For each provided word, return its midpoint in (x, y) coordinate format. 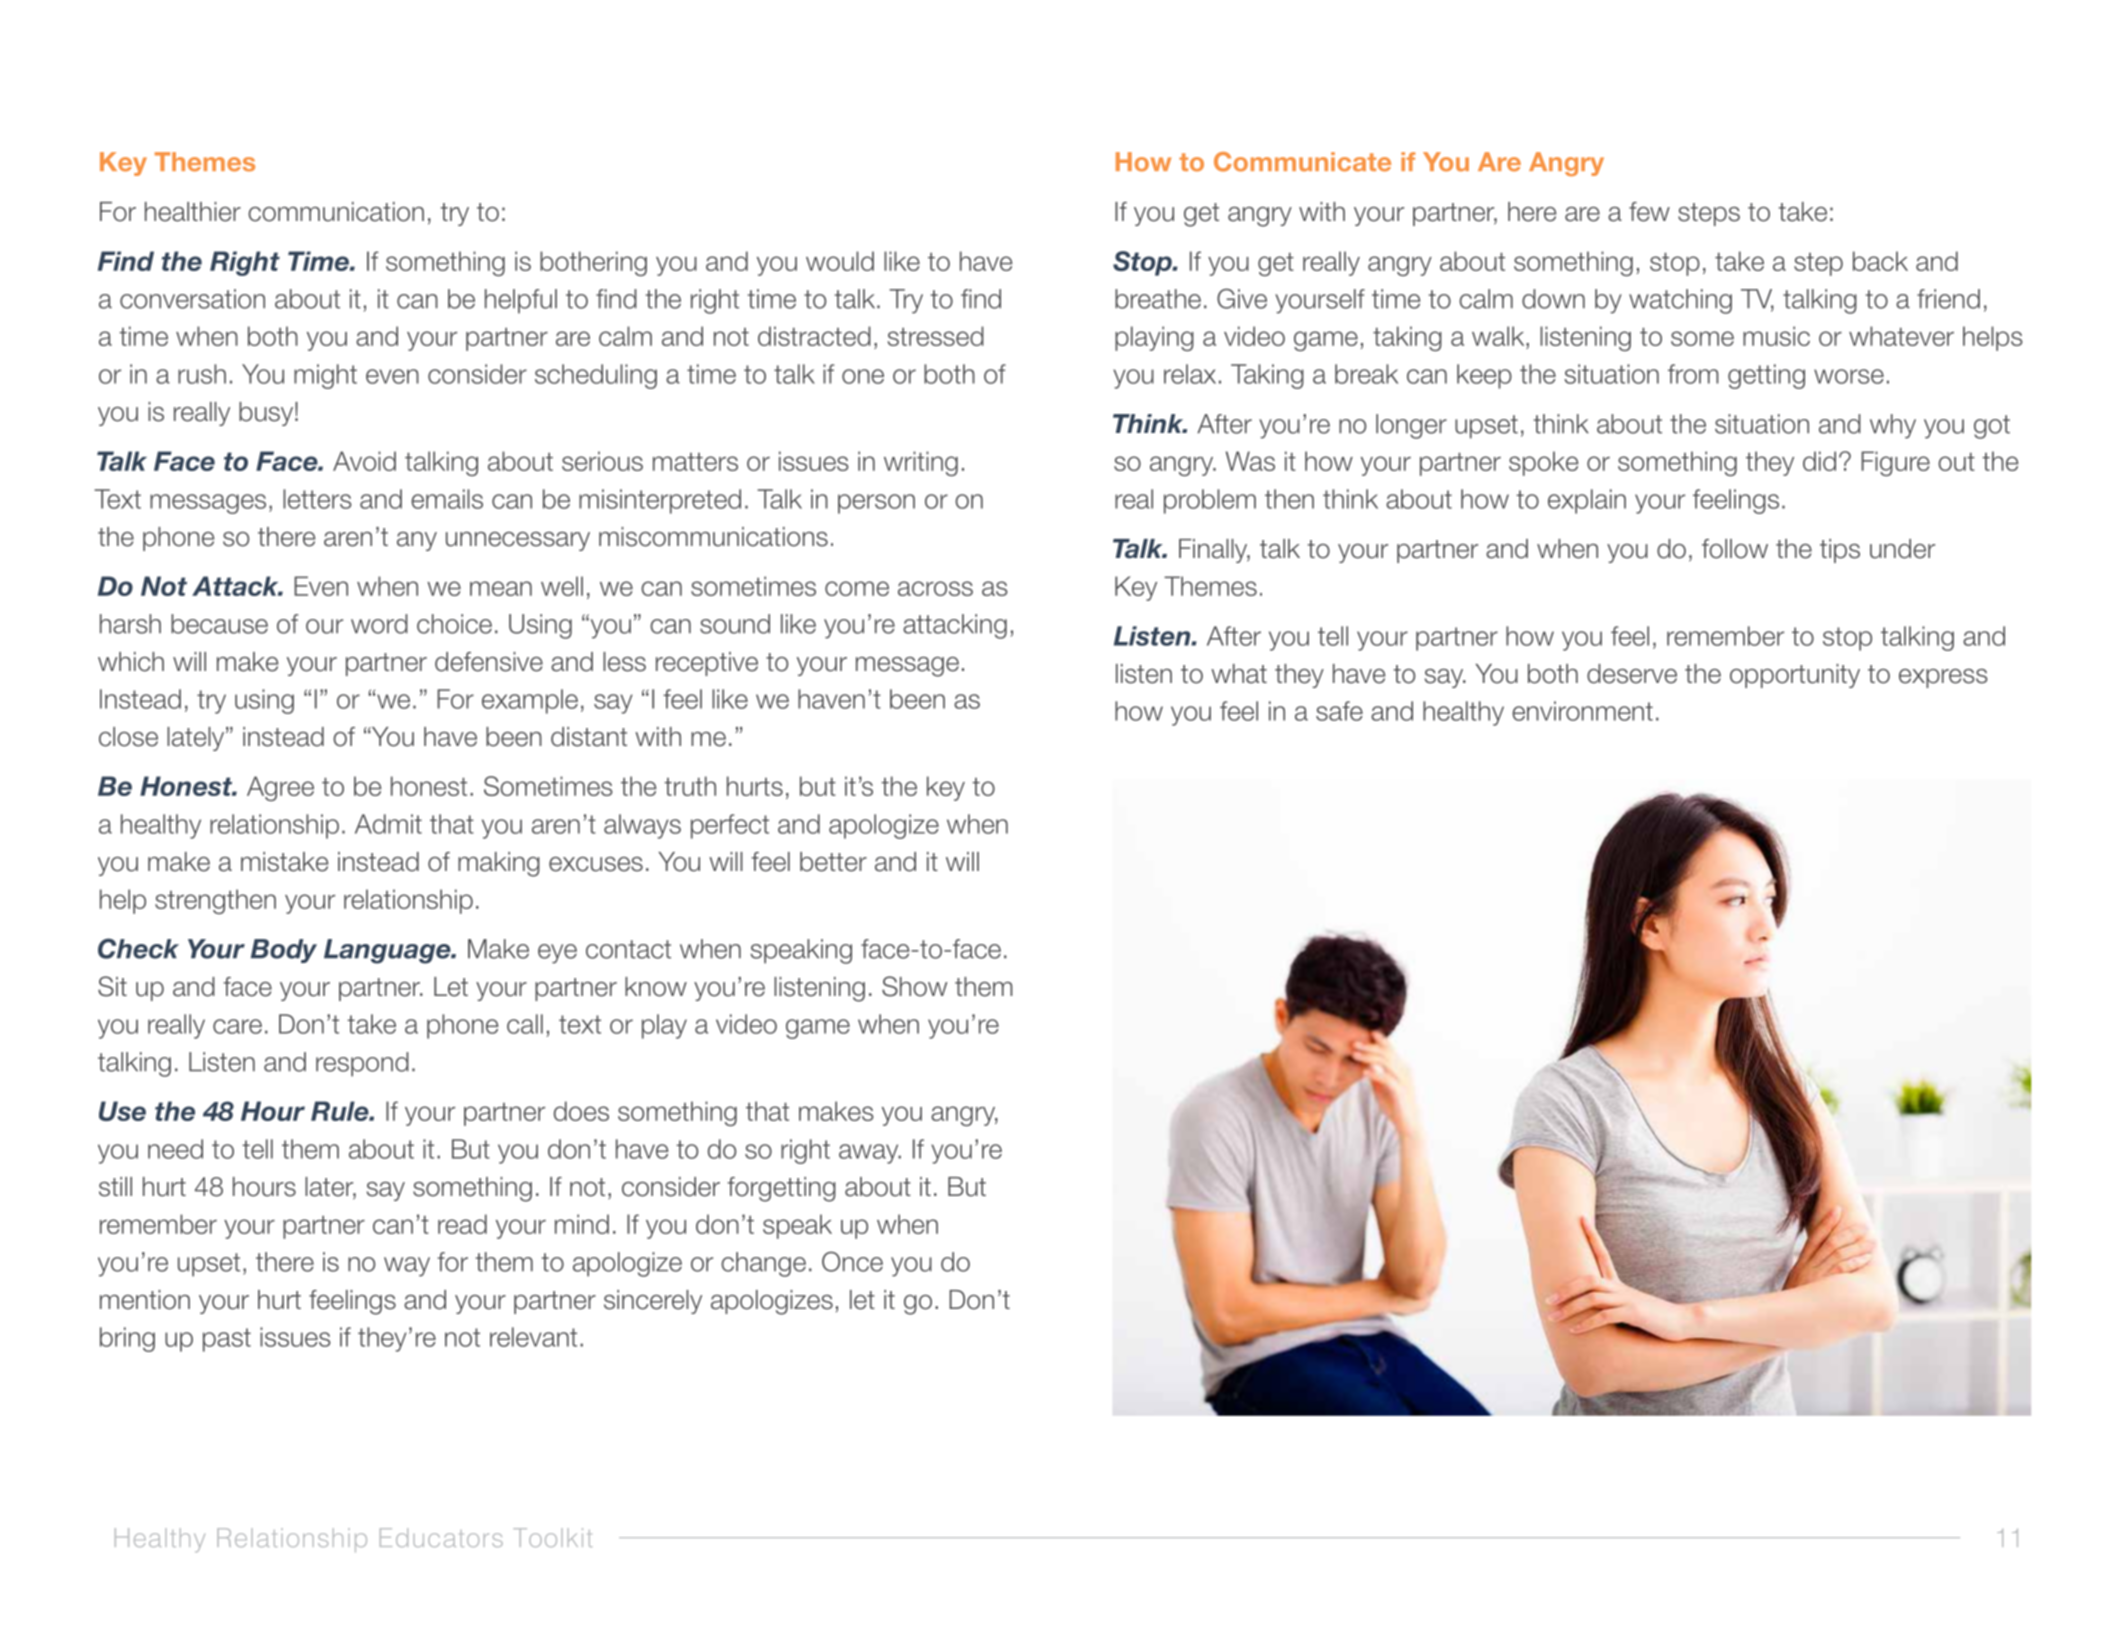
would (840, 261)
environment (1582, 711)
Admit (388, 824)
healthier (193, 212)
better (833, 862)
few (1649, 212)
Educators (441, 1537)
